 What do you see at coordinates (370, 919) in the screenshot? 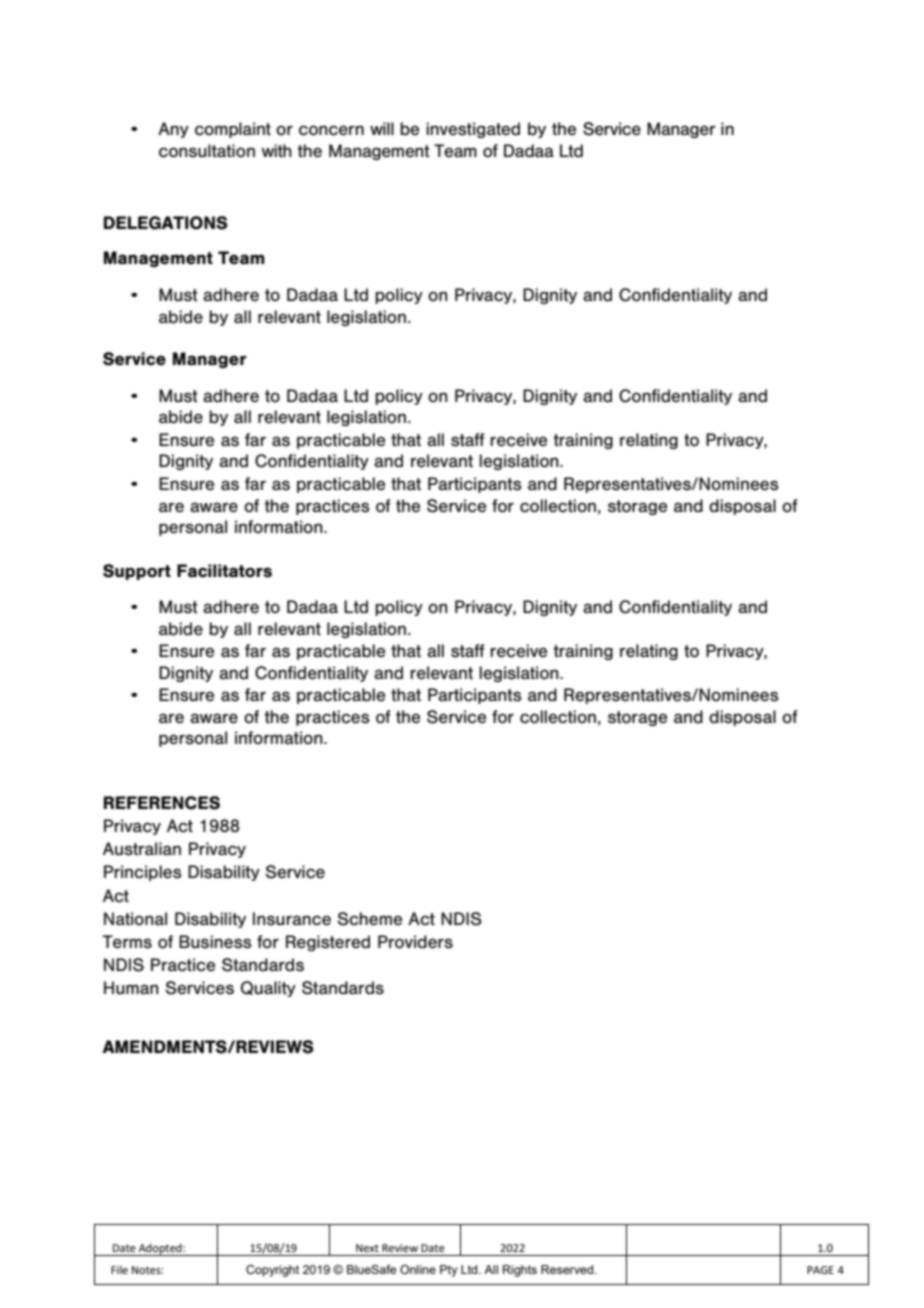
I see `Scheme` at bounding box center [370, 919].
